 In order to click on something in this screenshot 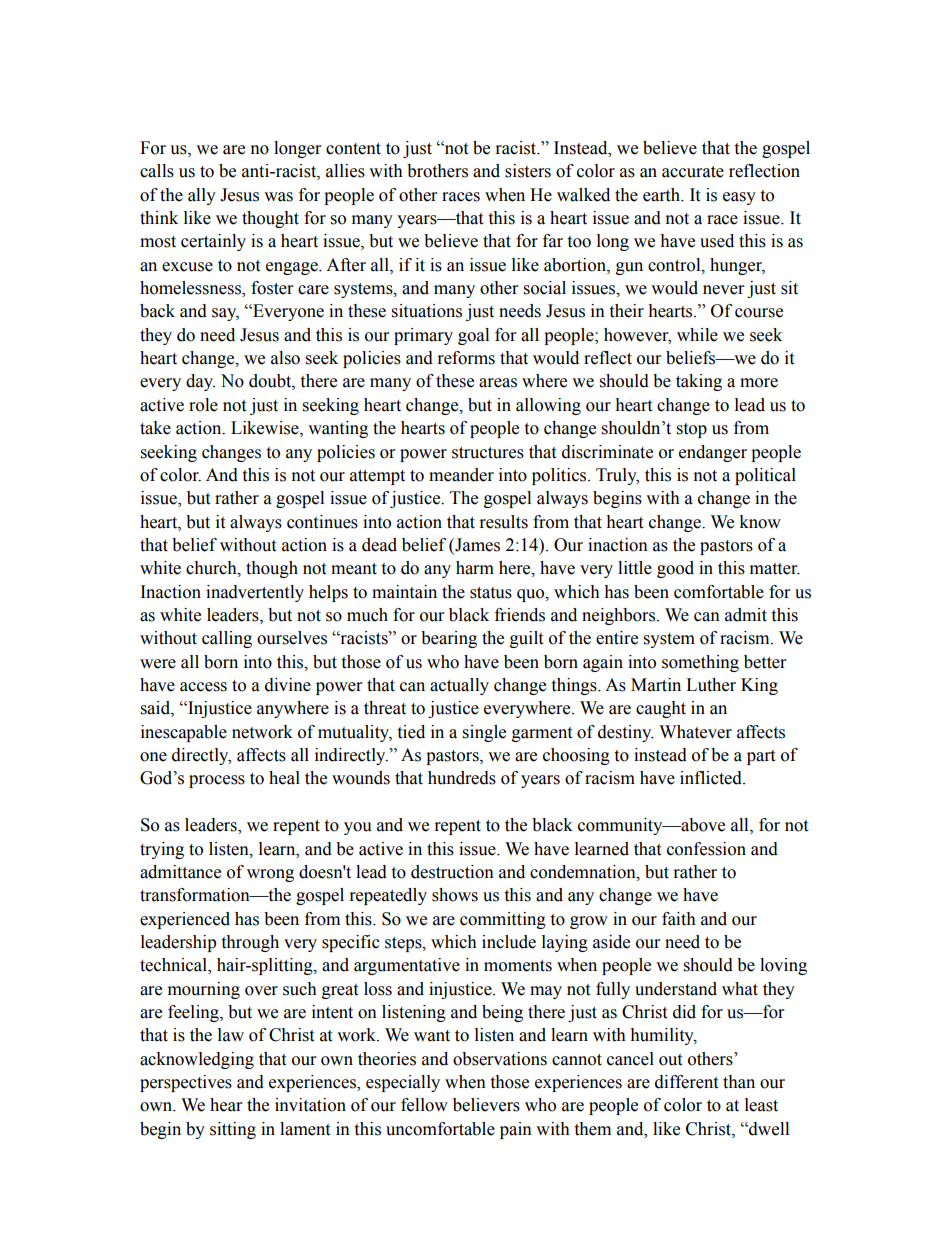, I will do `click(700, 663)`.
